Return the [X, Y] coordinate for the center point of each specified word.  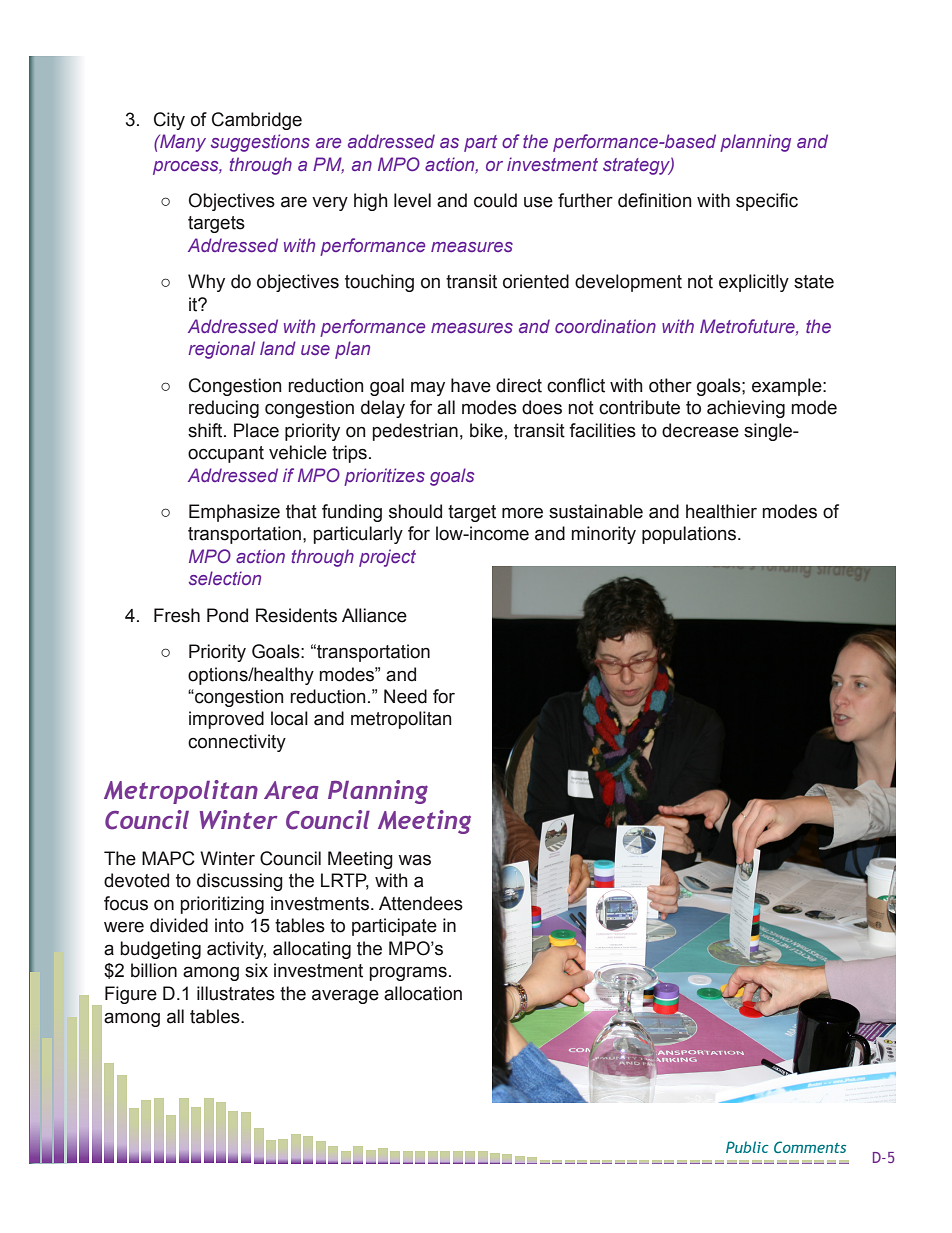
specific [767, 202]
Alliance [374, 615]
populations [690, 535]
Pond [227, 615]
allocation [423, 993]
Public [747, 1147]
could [495, 200]
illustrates [236, 993]
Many [182, 143]
